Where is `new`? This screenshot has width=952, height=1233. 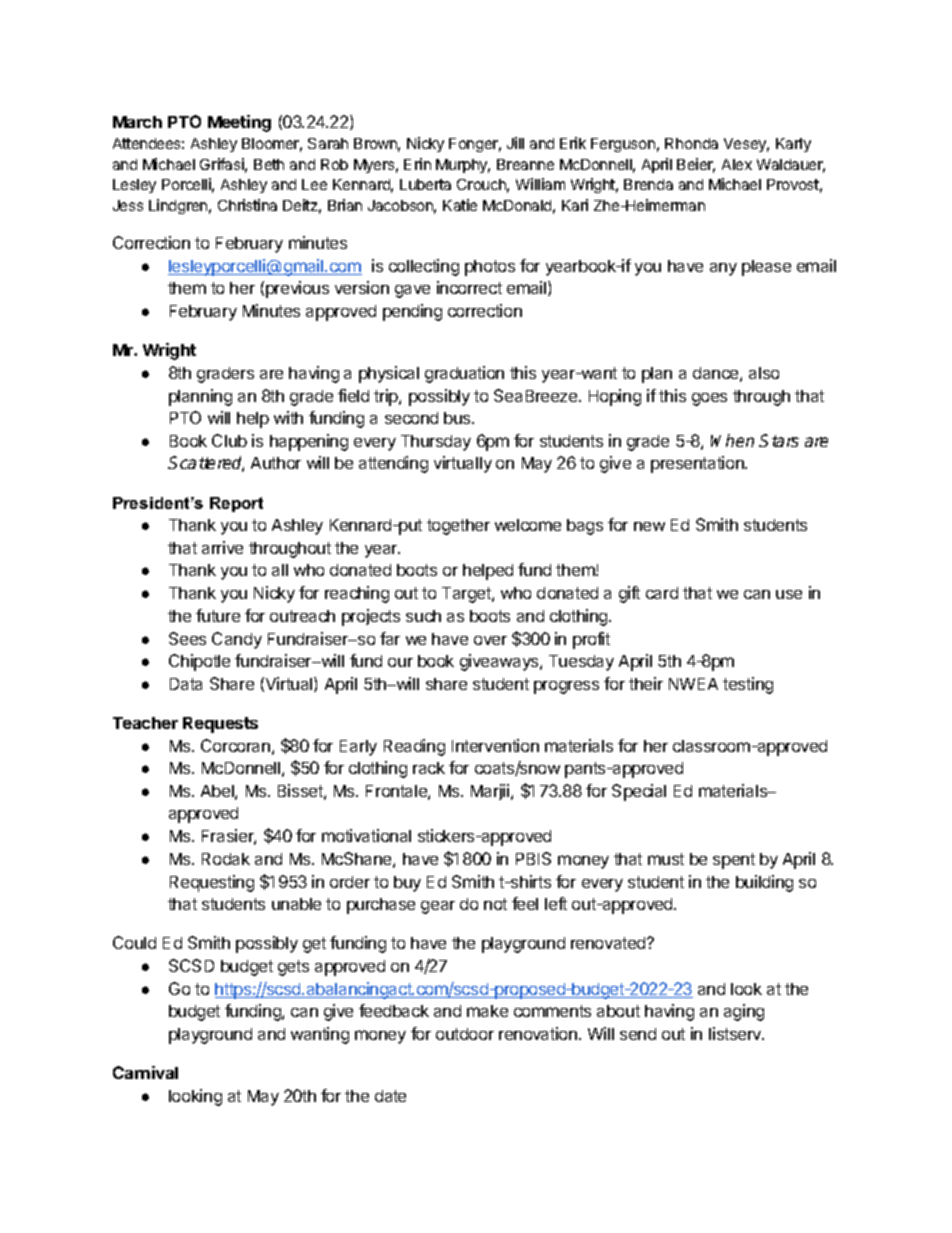
new is located at coordinates (649, 526).
